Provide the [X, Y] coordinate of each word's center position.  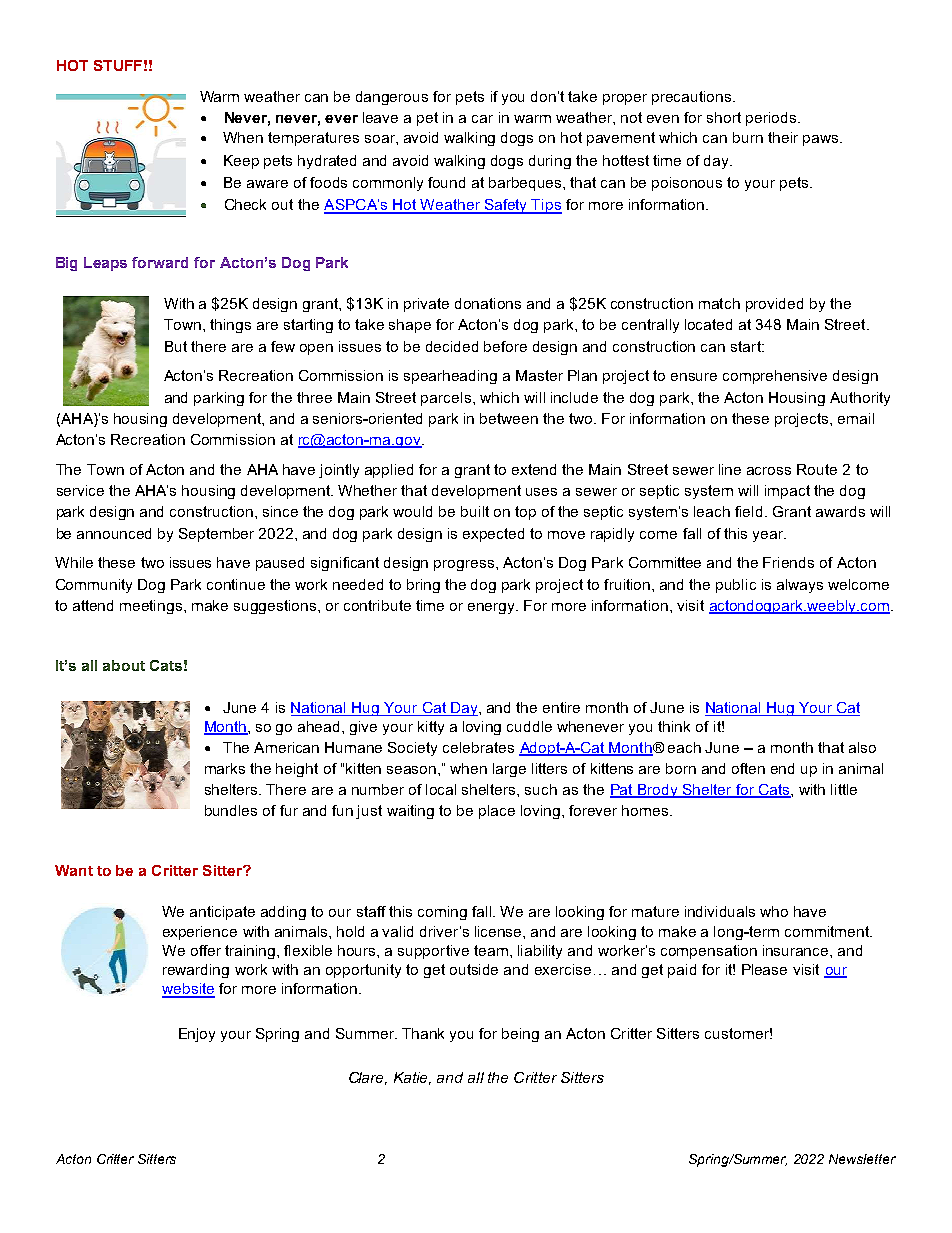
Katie [412, 1078]
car [482, 119]
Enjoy [197, 1035]
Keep [241, 162]
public [736, 586]
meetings [152, 607]
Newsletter [862, 1159]
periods [772, 119]
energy [493, 608]
